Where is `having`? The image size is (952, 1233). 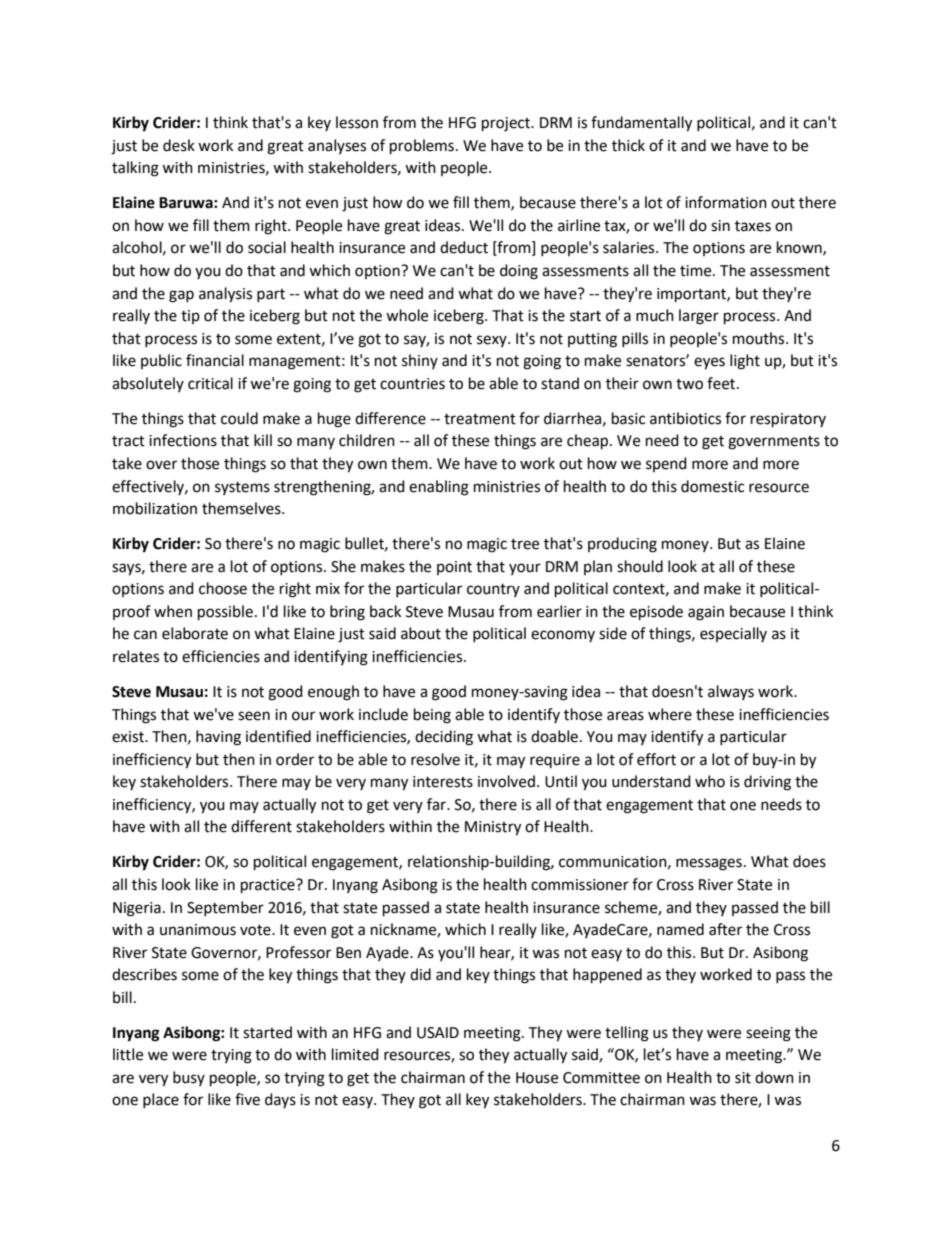
having is located at coordinates (218, 738).
